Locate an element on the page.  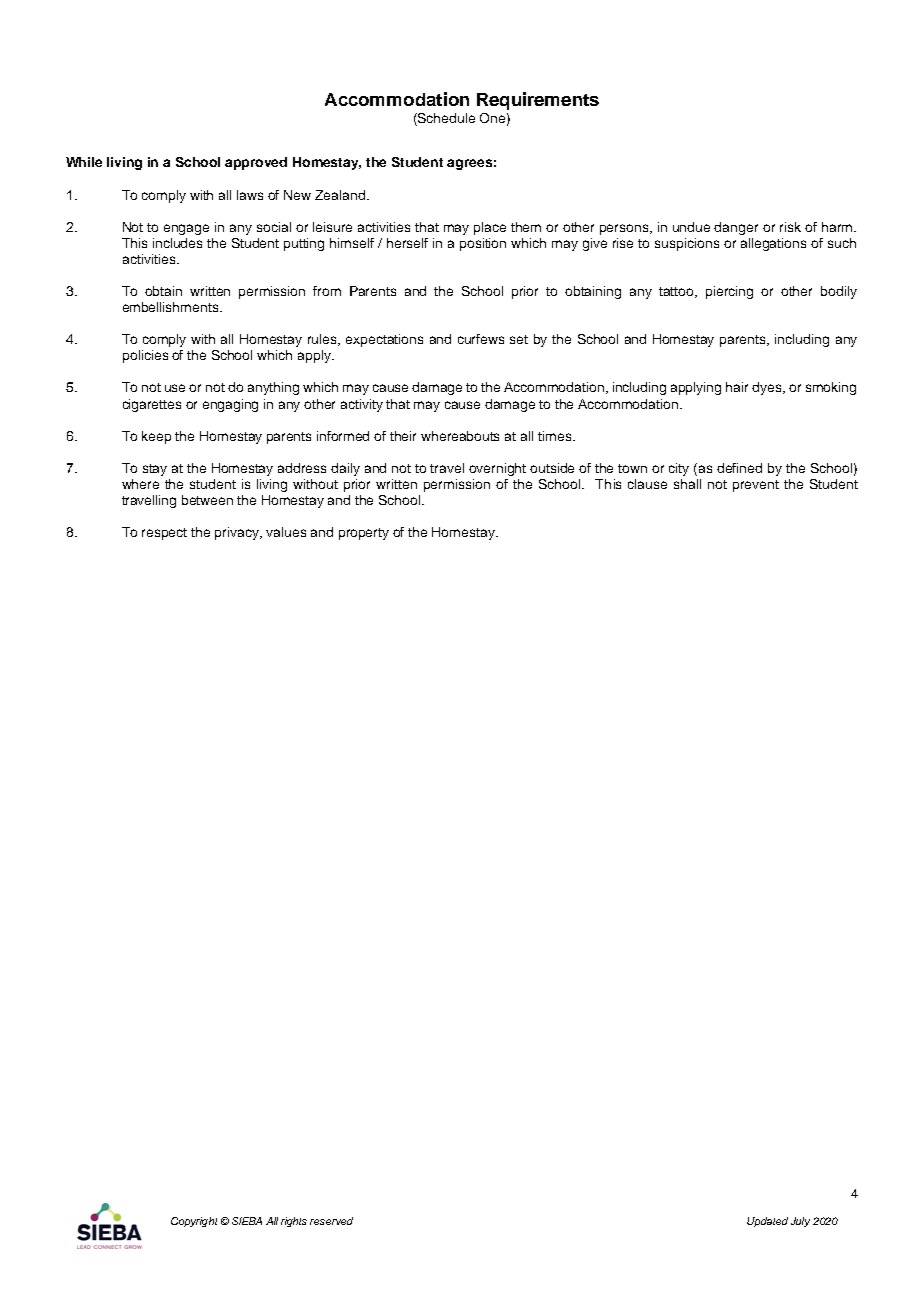
their is located at coordinates (403, 436).
